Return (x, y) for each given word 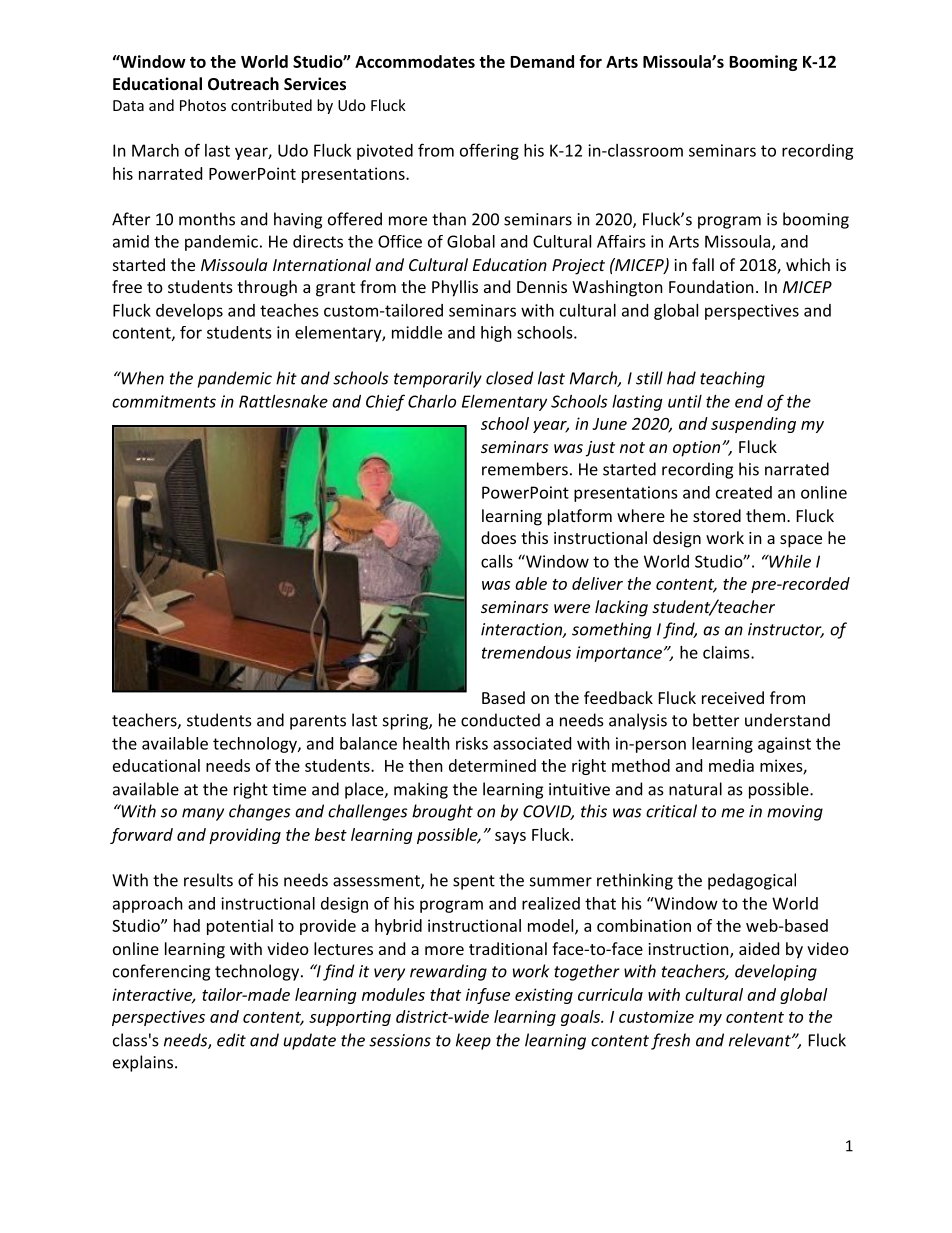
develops (189, 312)
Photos (203, 105)
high (496, 334)
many (203, 814)
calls (497, 561)
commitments (164, 401)
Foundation (711, 286)
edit (231, 1040)
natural (695, 789)
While (789, 561)
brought (442, 812)
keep (473, 1041)
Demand (542, 61)
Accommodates (415, 61)
